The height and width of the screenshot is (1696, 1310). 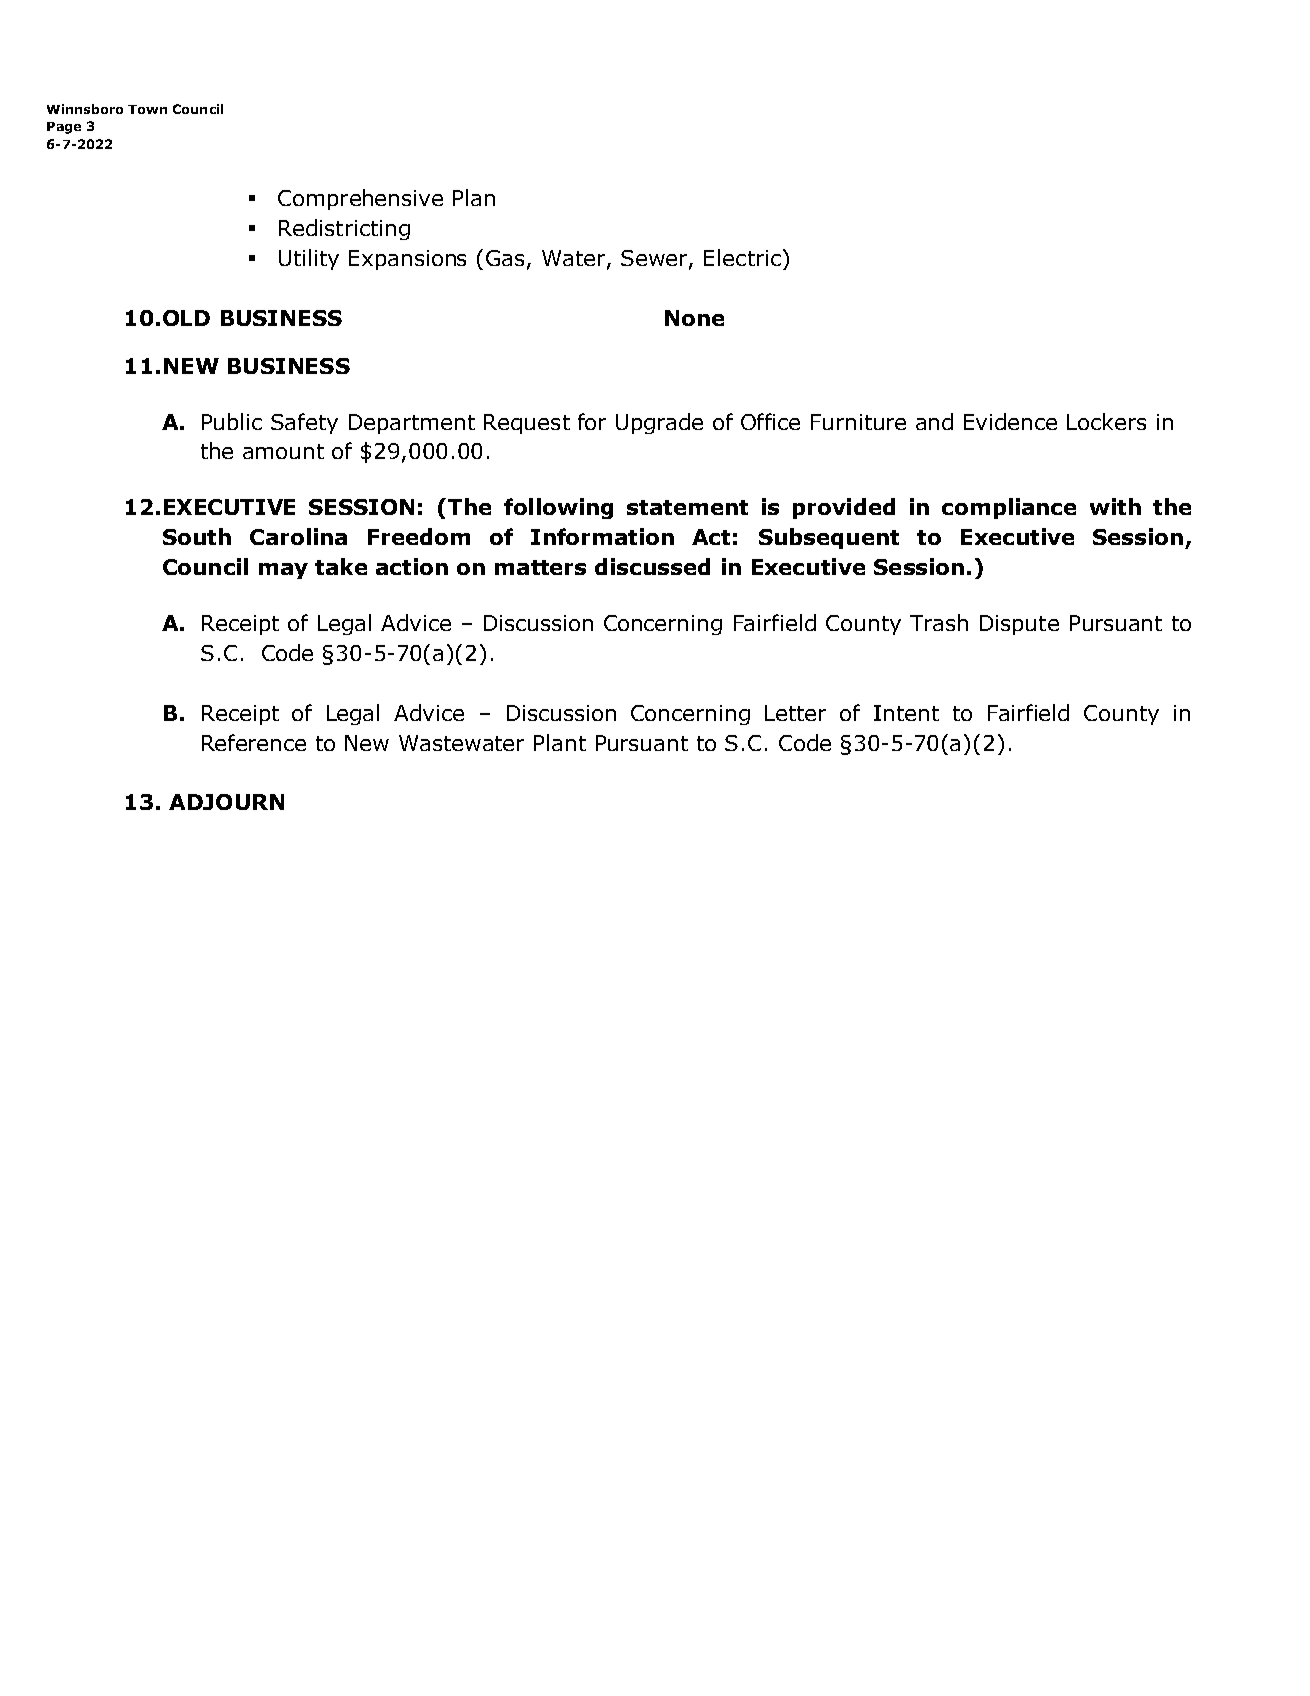 I want to click on Information, so click(x=602, y=536).
